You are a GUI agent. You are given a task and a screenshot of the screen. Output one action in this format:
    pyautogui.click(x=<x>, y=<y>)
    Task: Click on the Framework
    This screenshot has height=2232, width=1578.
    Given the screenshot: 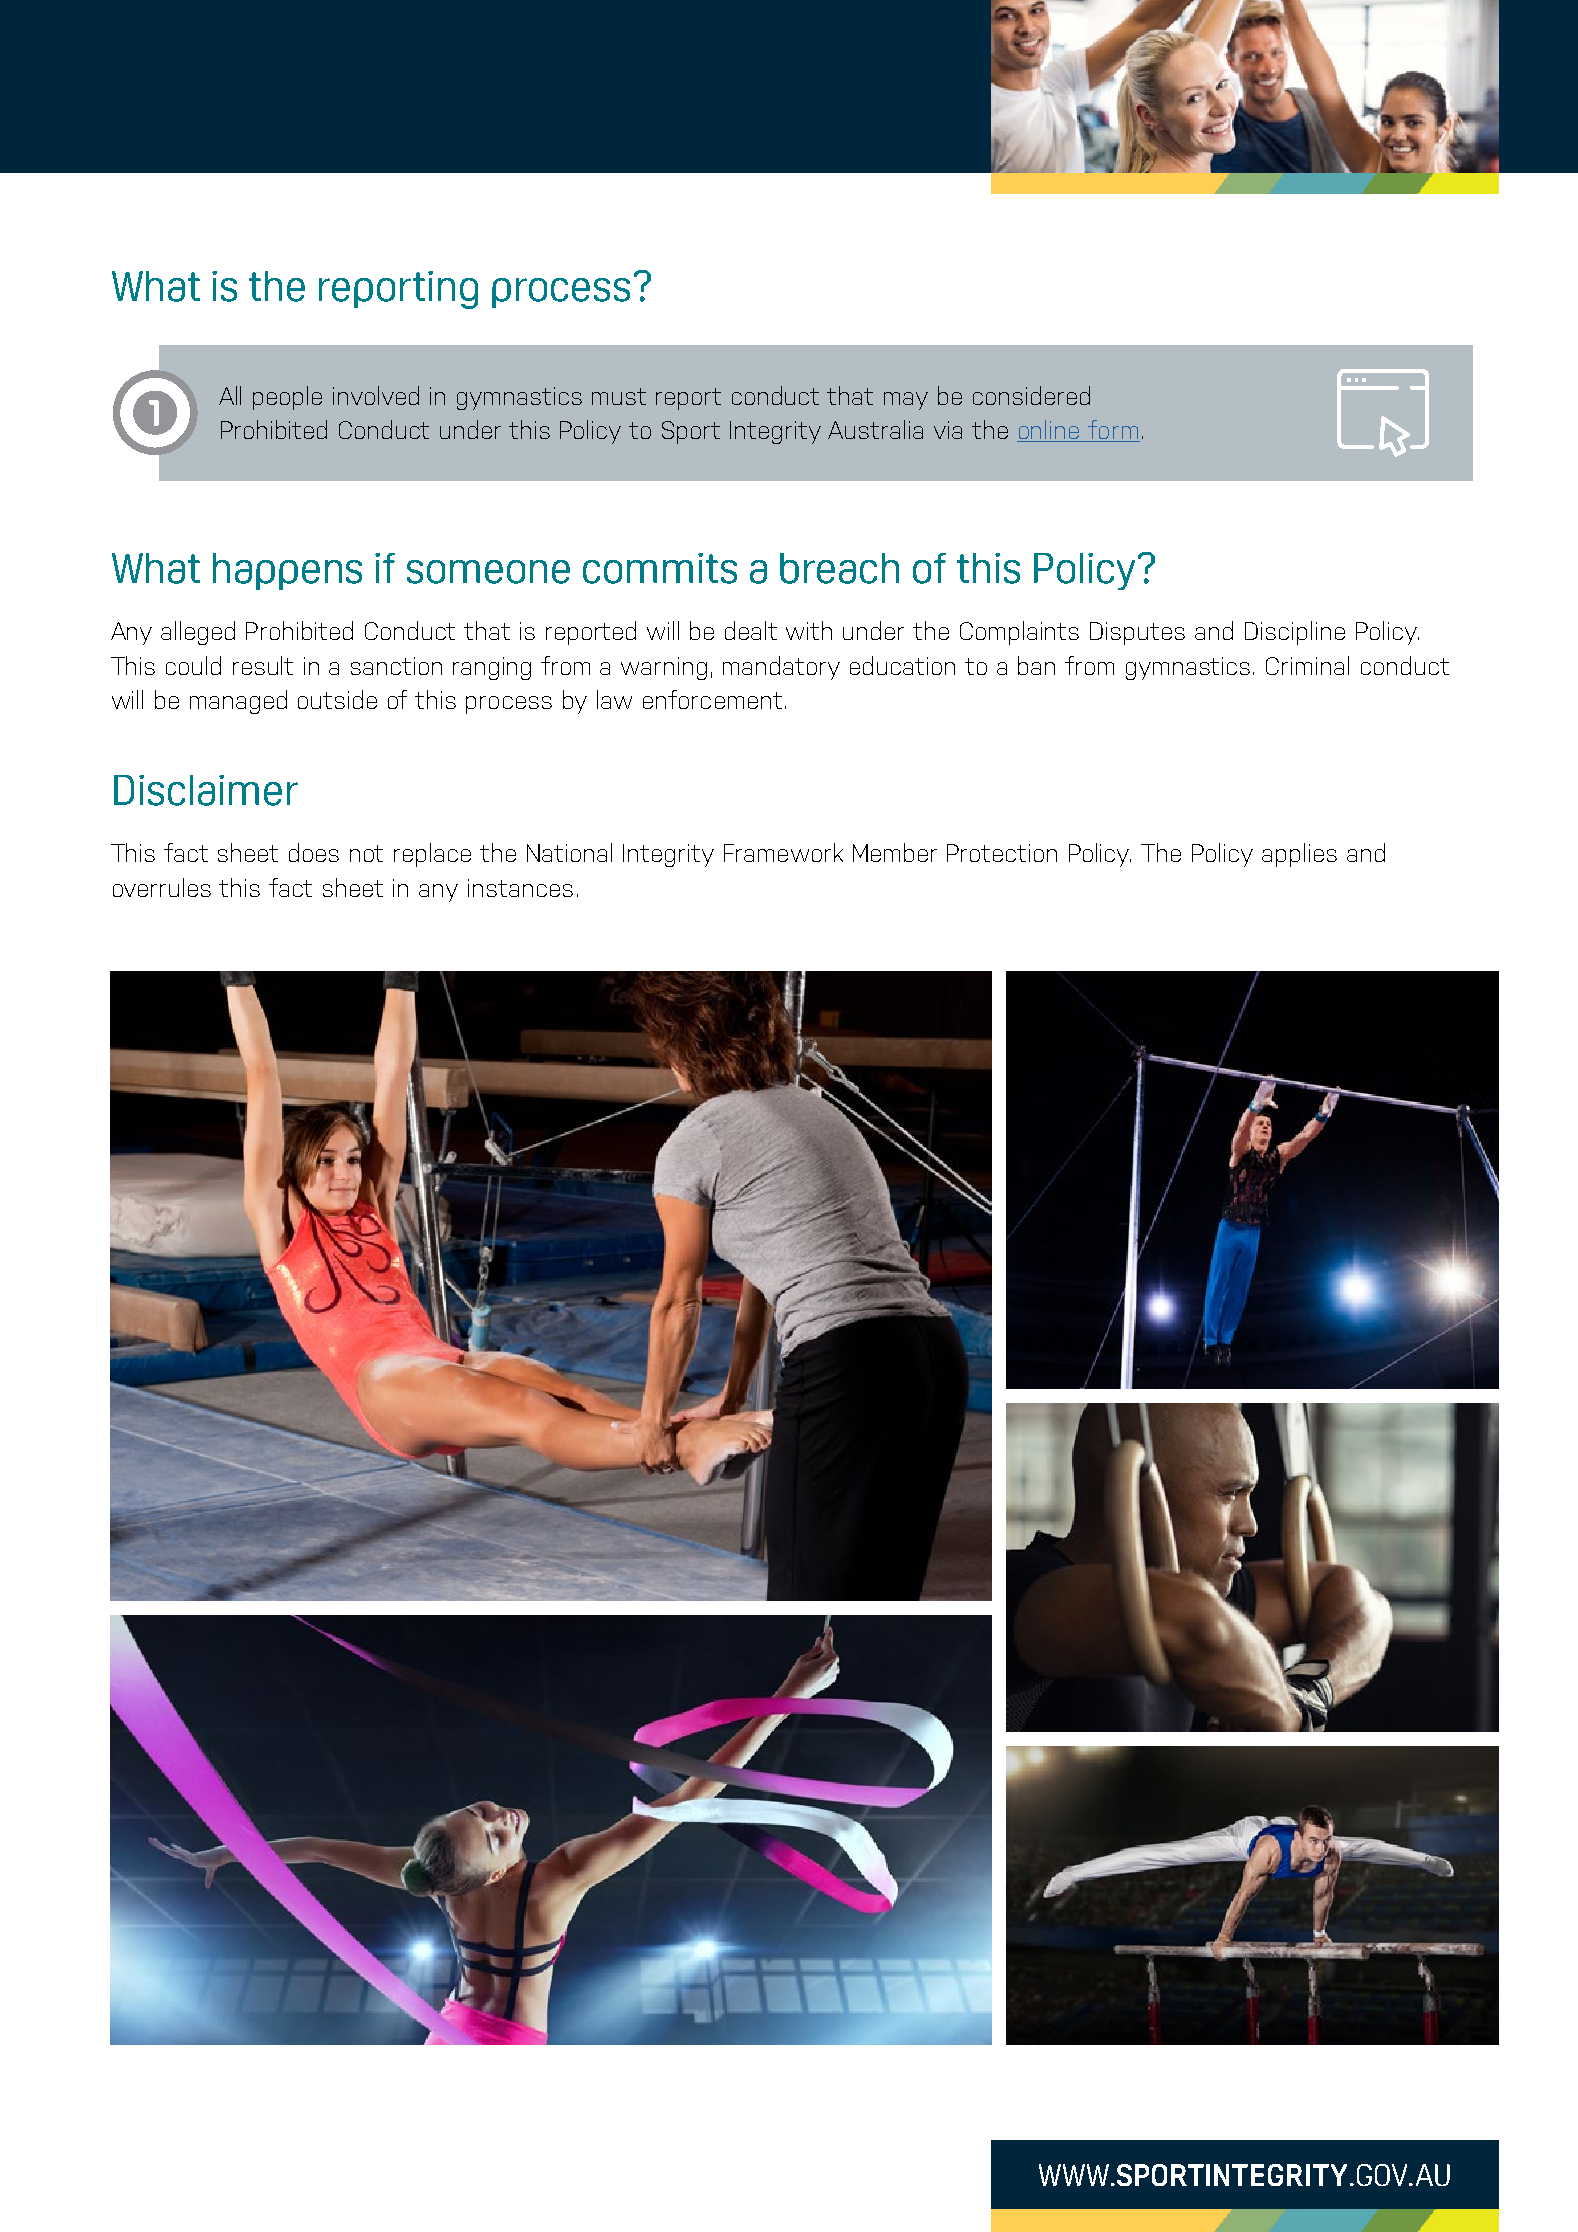 What is the action you would take?
    pyautogui.click(x=783, y=852)
